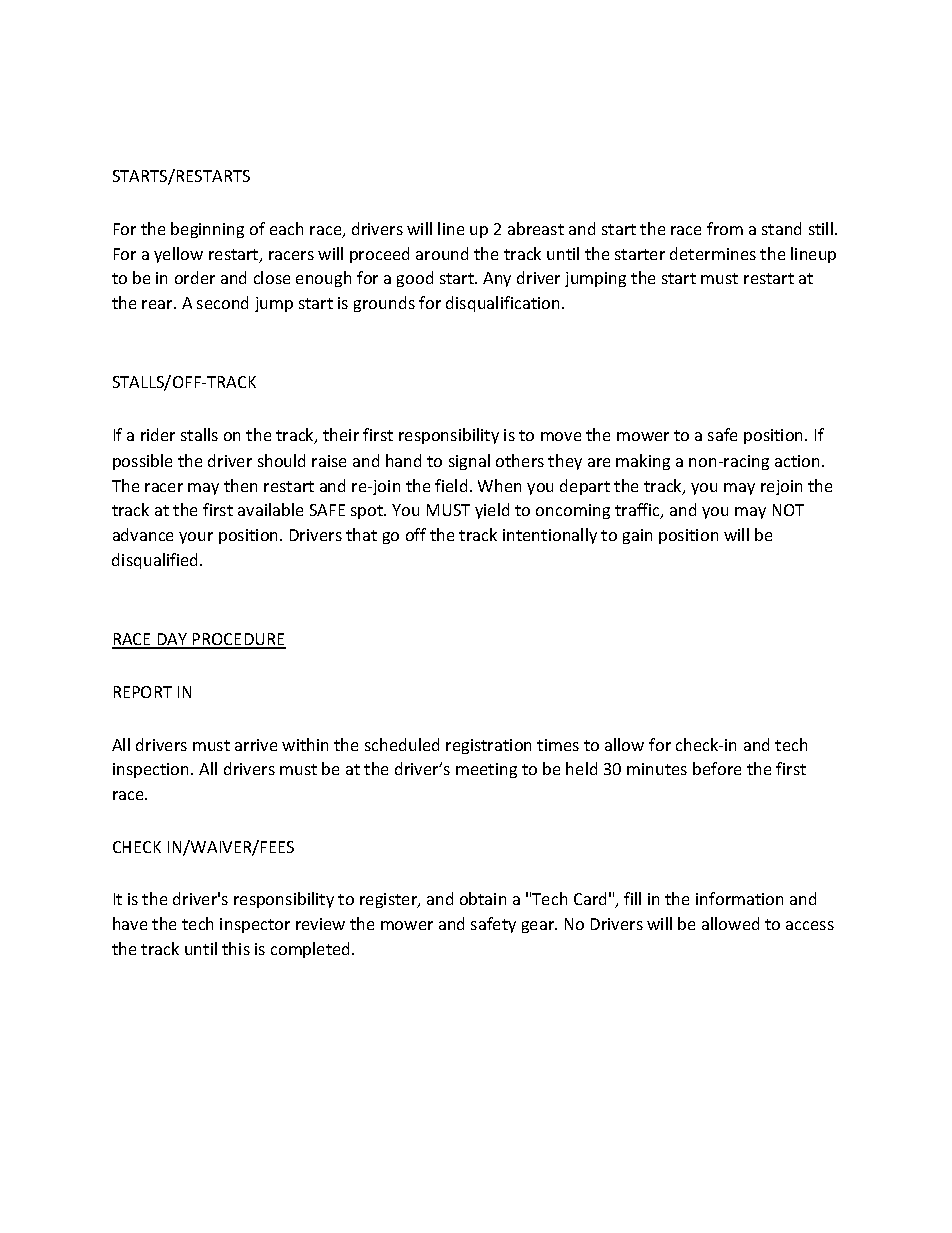 Image resolution: width=952 pixels, height=1233 pixels. I want to click on around, so click(442, 253).
